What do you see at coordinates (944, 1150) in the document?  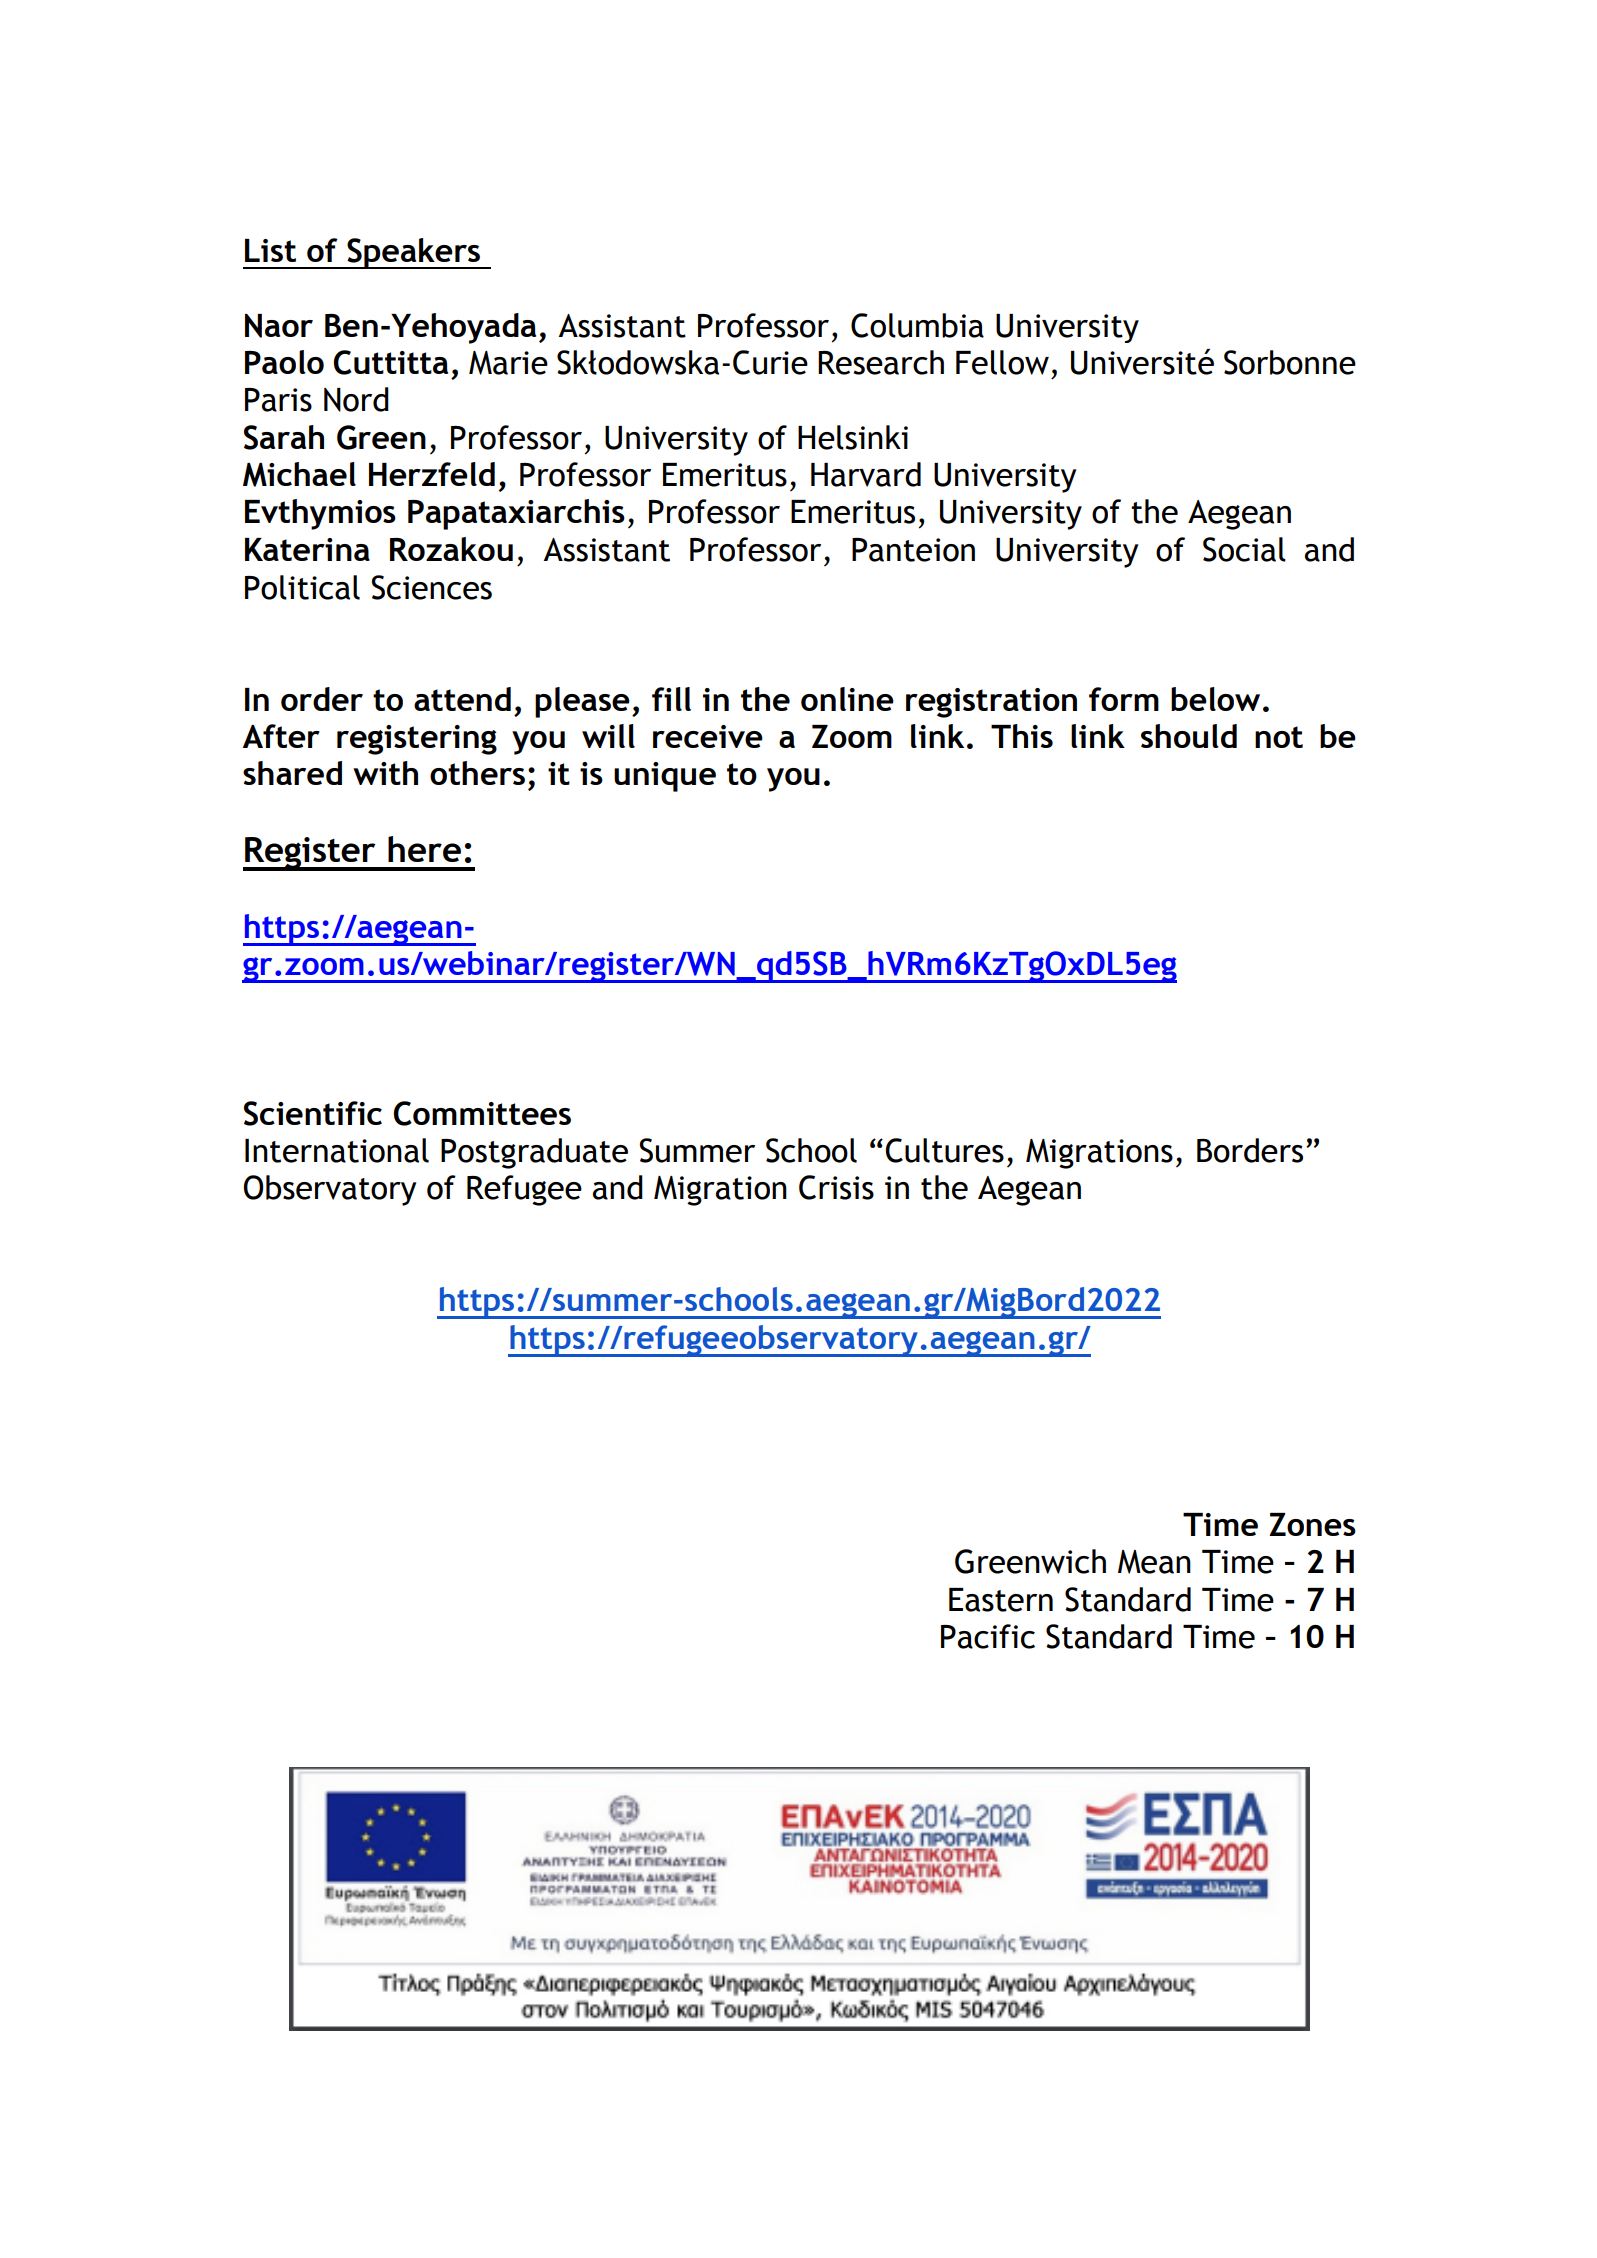 I see `Cultures` at bounding box center [944, 1150].
